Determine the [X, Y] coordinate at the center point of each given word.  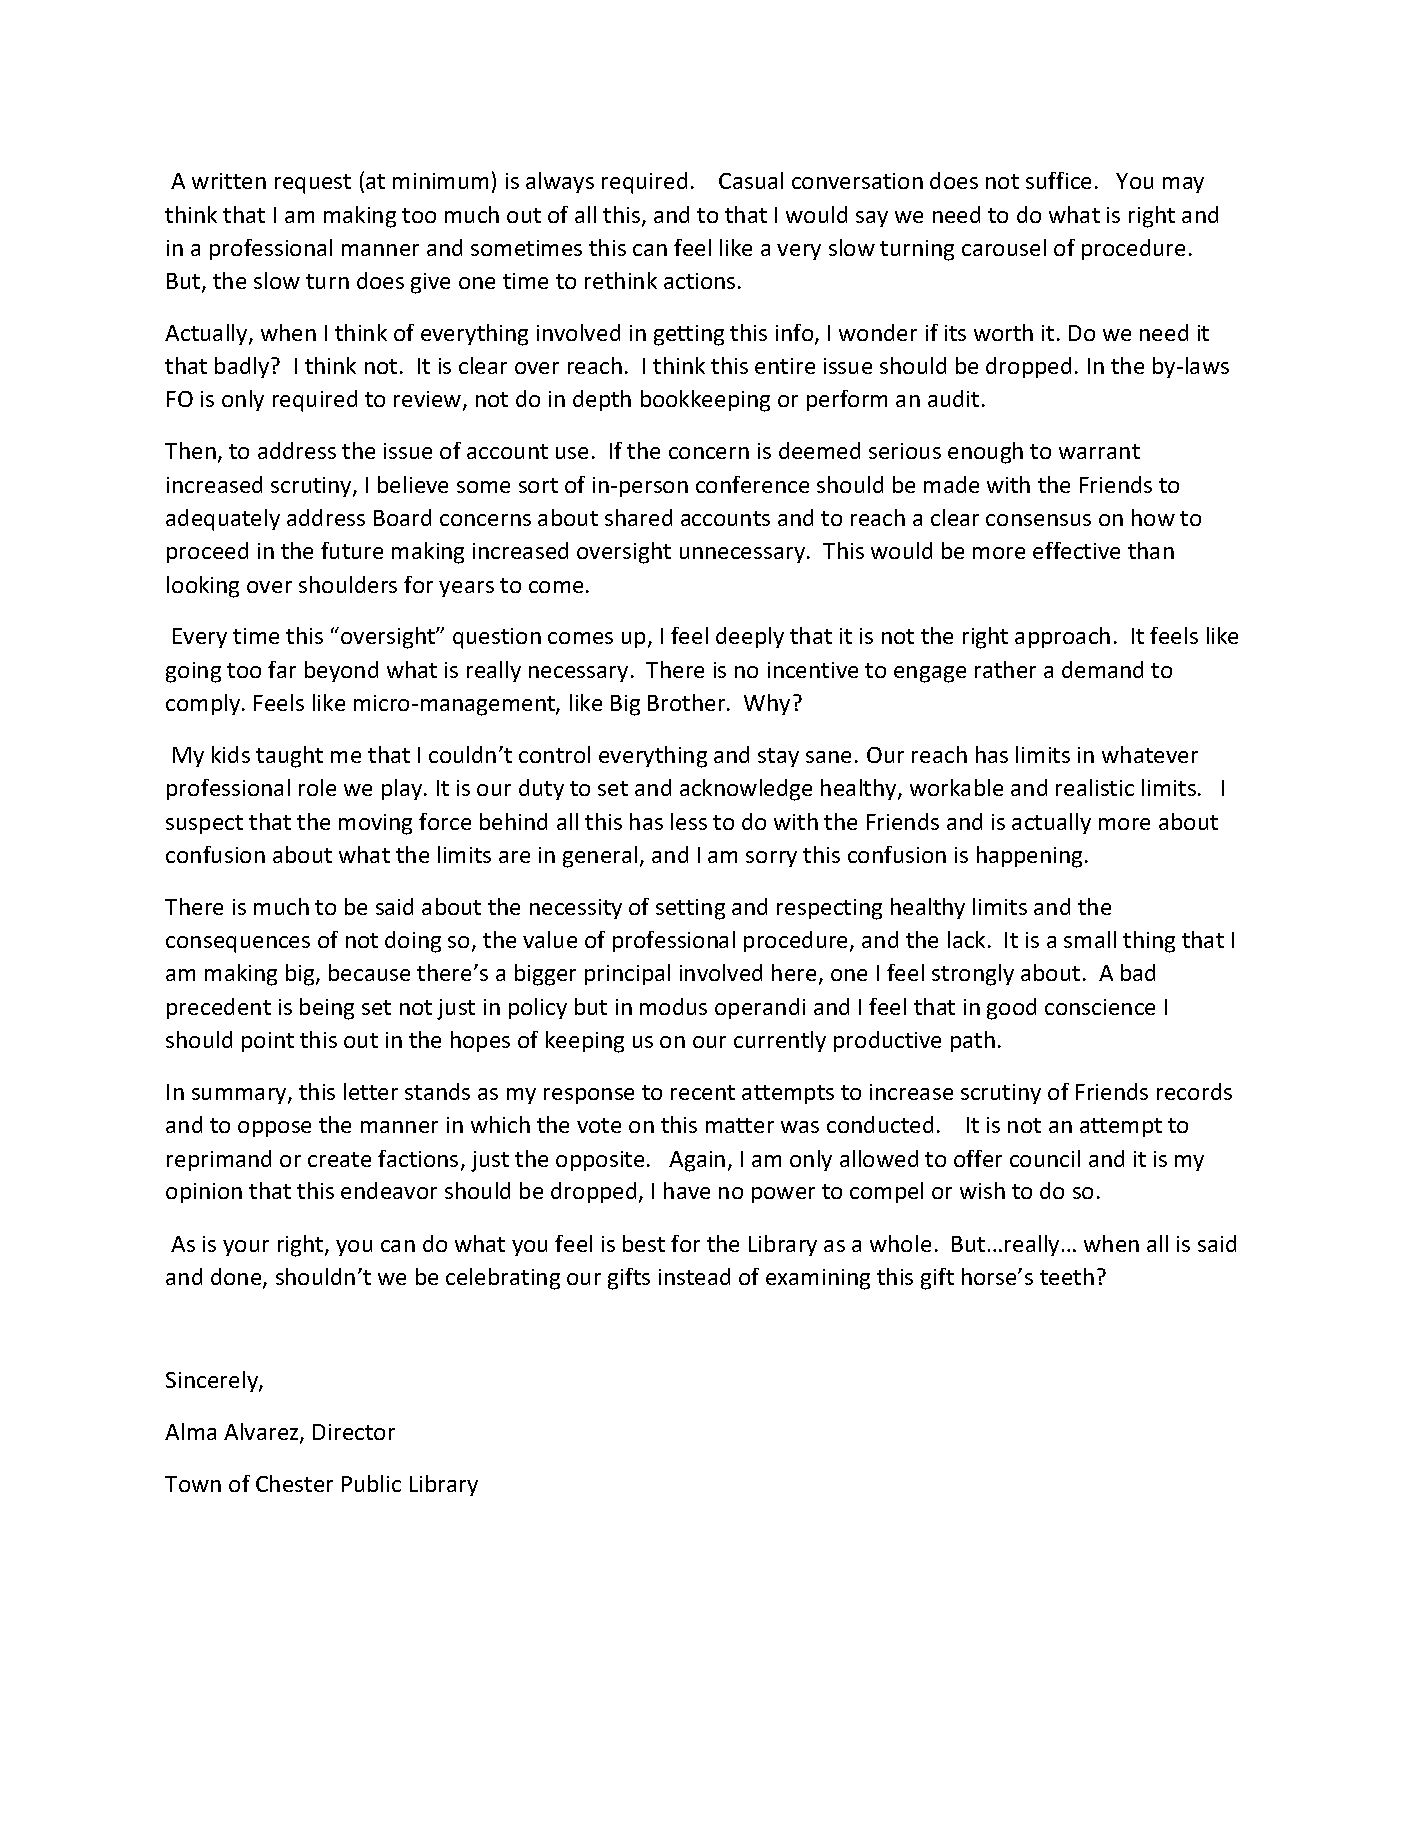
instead [694, 1276]
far [282, 669]
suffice [1058, 180]
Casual [751, 180]
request [313, 184]
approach [1062, 637]
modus [673, 1006]
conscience [1100, 1007]
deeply [750, 637]
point [268, 1042]
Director [354, 1432]
